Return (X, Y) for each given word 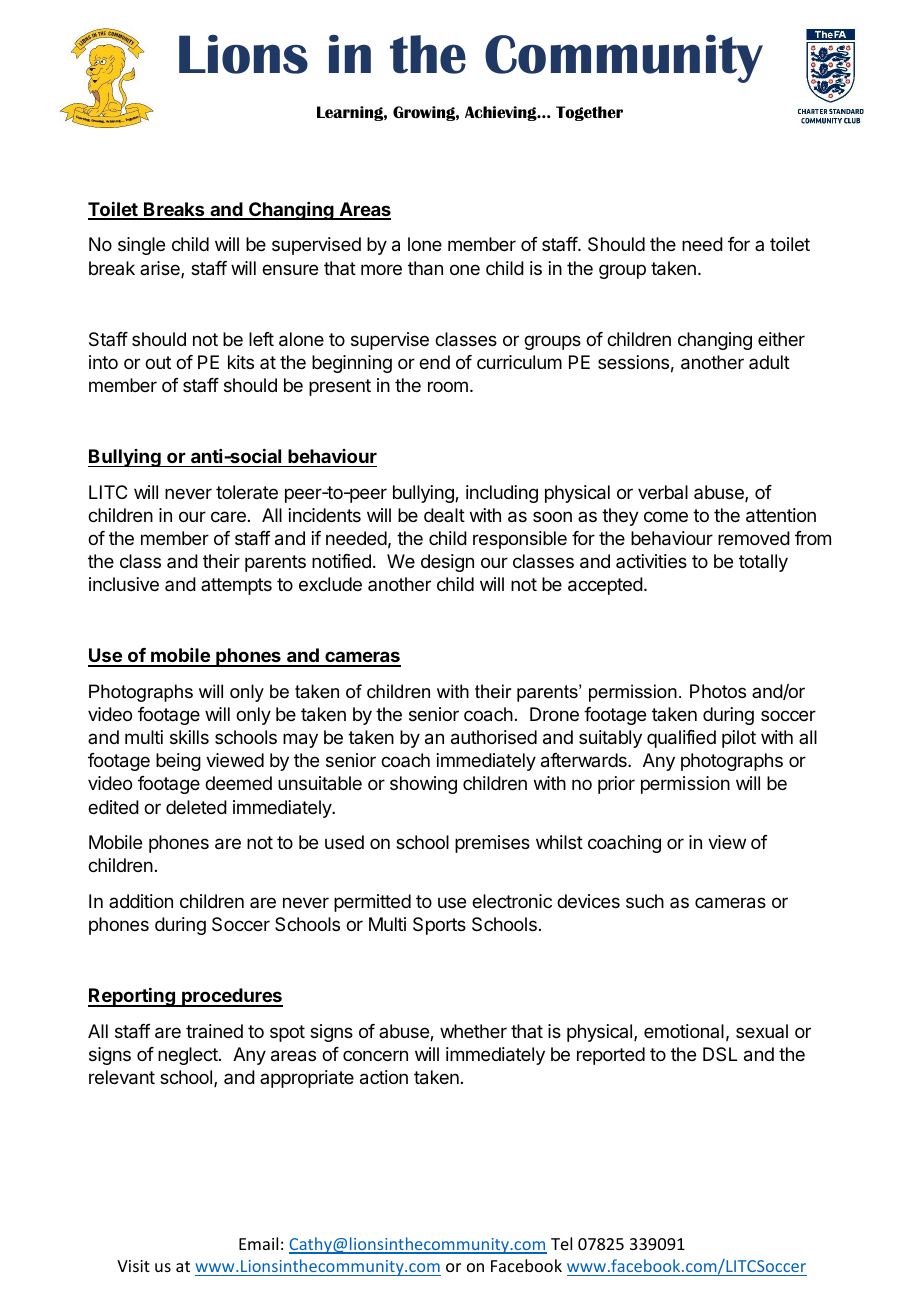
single (141, 246)
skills (189, 737)
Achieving (502, 113)
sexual (762, 1031)
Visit (133, 1266)
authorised (494, 737)
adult (769, 362)
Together (589, 113)
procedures (231, 997)
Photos (718, 691)
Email (258, 1243)
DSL (720, 1054)
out (158, 362)
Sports (439, 926)
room (448, 386)
